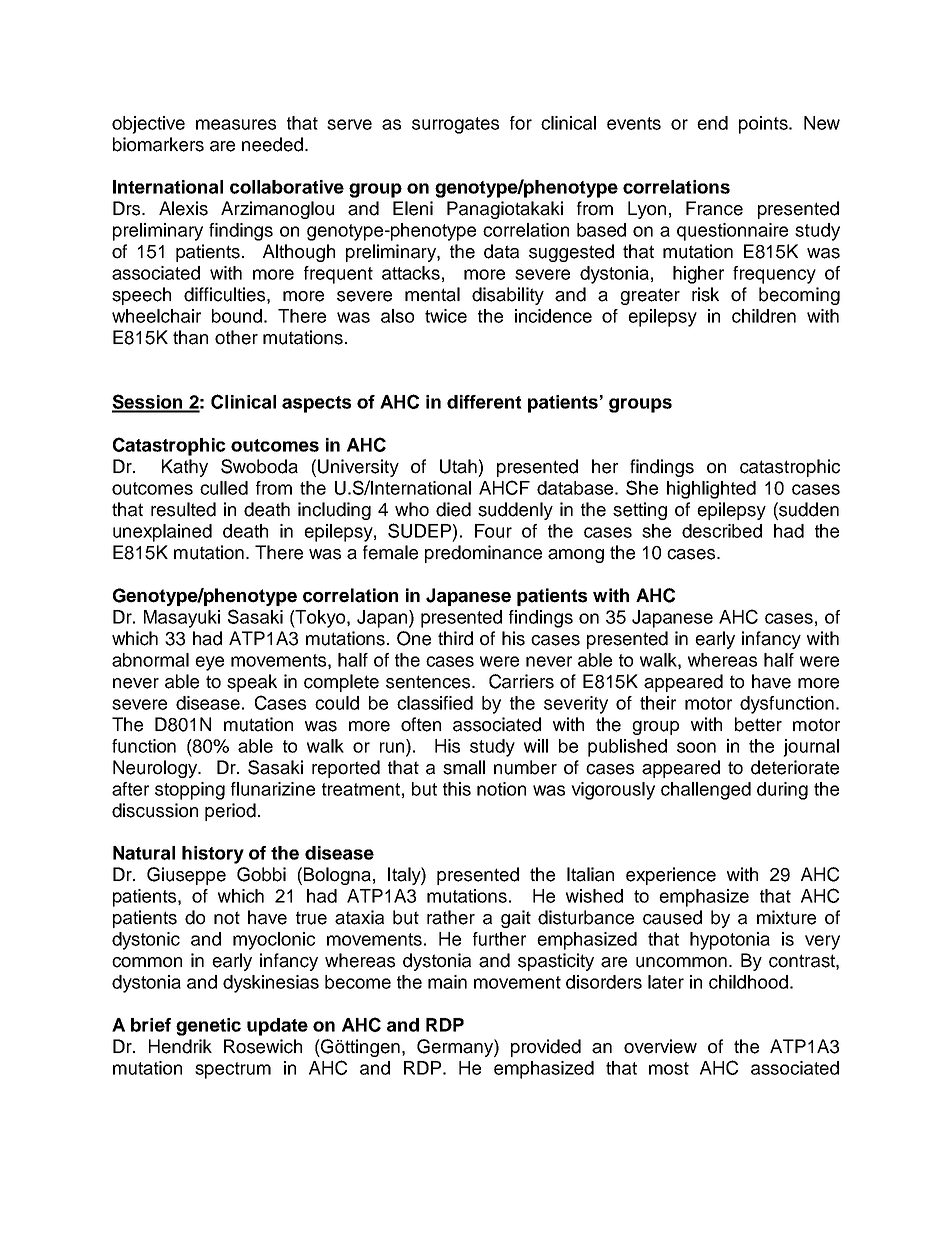 The width and height of the page is (952, 1233). I want to click on measures, so click(236, 124).
